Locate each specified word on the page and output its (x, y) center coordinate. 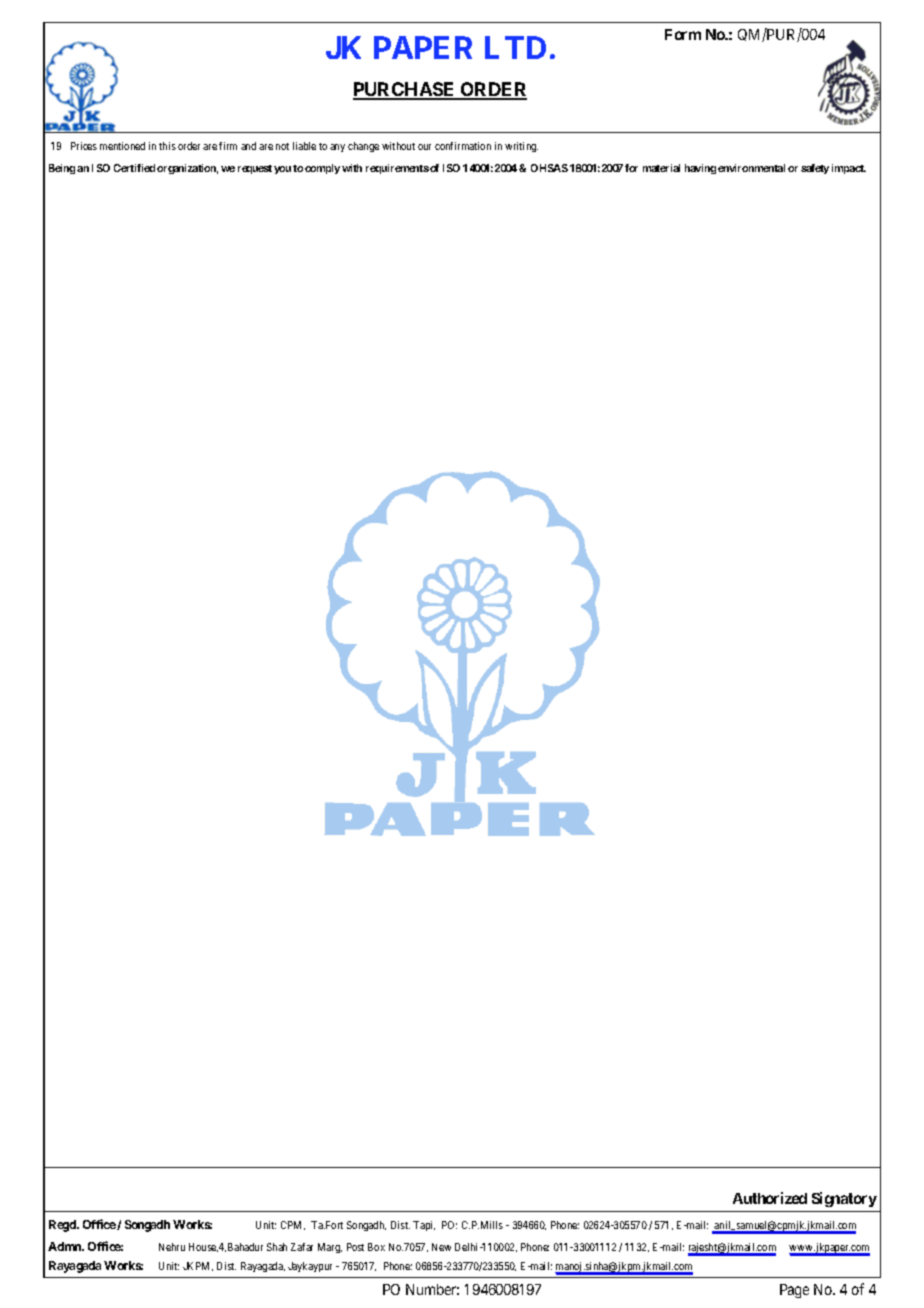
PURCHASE (405, 91)
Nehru (172, 1247)
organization (187, 169)
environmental (751, 168)
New (441, 1247)
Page (794, 1291)
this (167, 146)
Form (683, 34)
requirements (397, 169)
